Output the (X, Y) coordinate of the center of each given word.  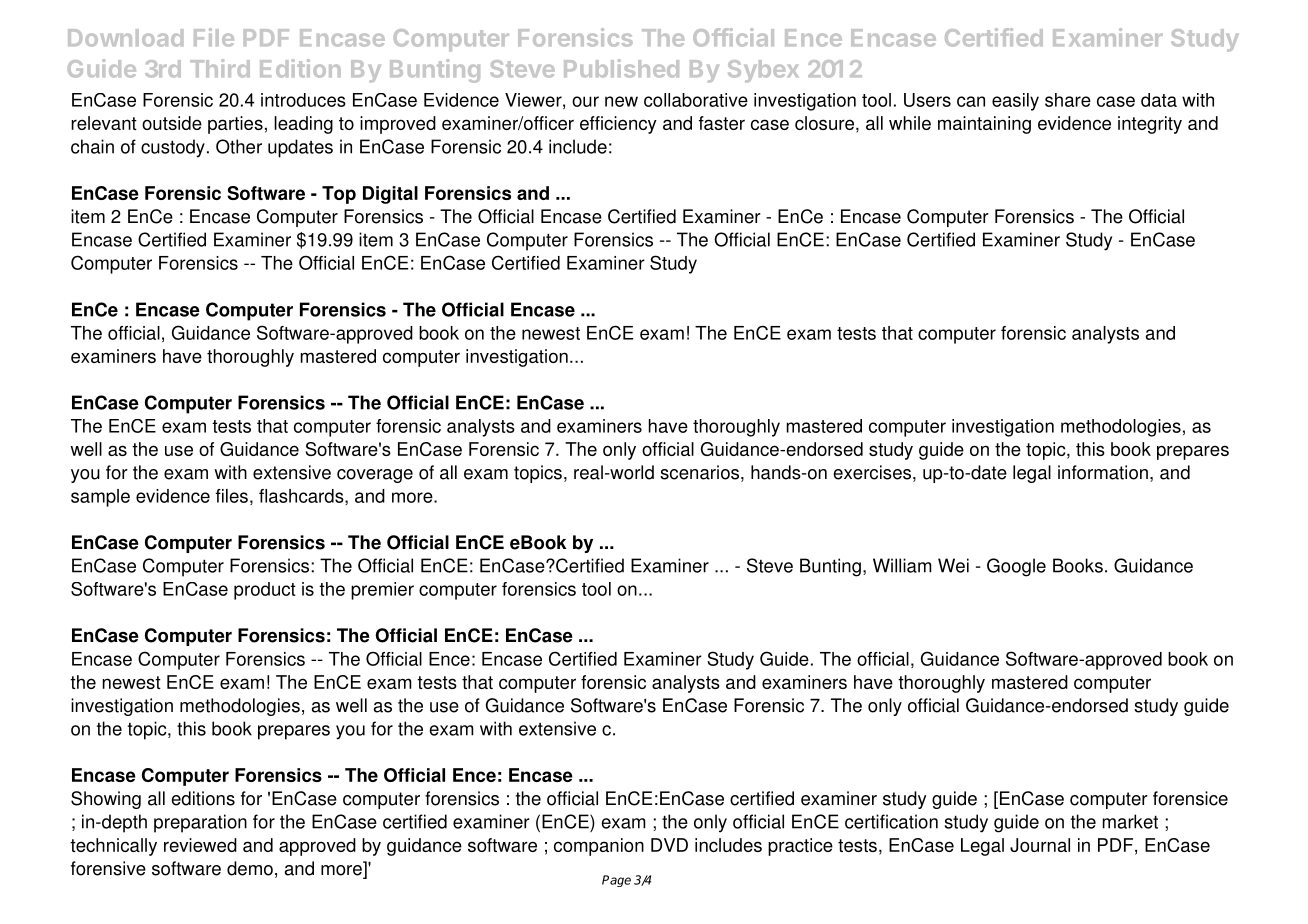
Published (621, 68)
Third (220, 68)
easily (1015, 102)
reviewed (200, 845)
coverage (375, 476)
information (1103, 472)
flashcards (302, 497)
